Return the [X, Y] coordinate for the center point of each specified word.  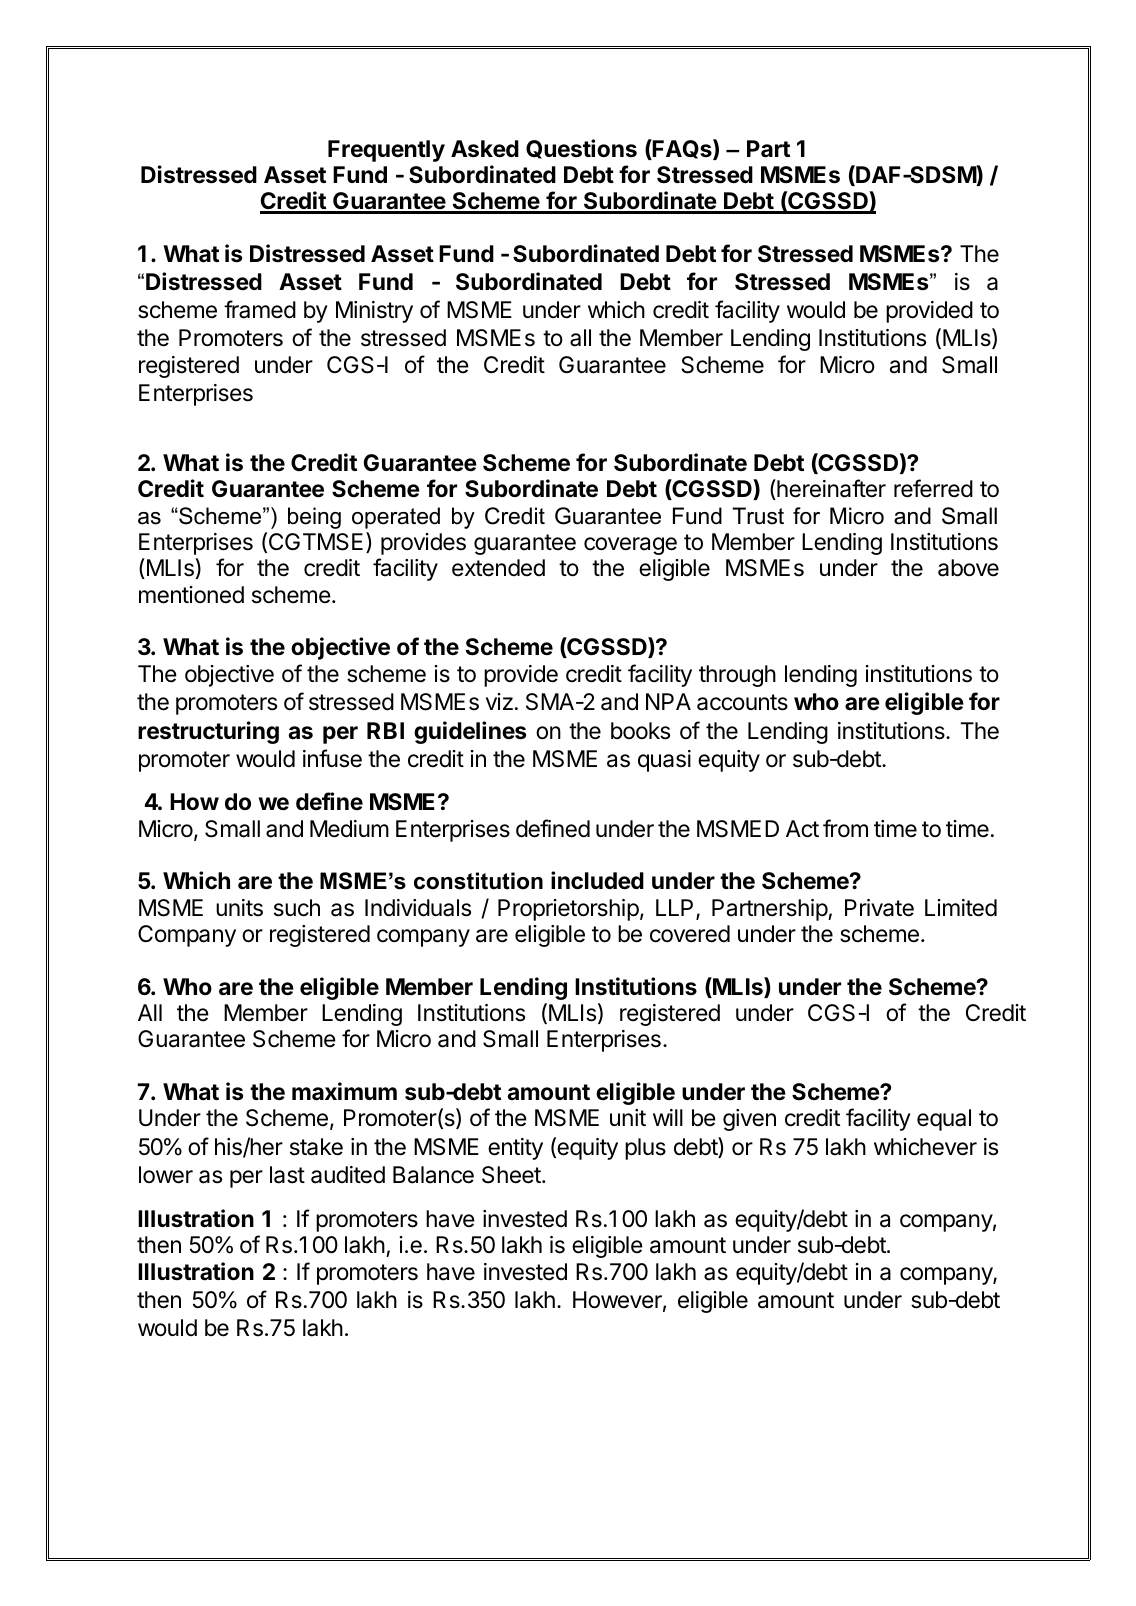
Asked [485, 149]
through [737, 676]
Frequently [386, 151]
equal [944, 1120]
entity [515, 1149]
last [287, 1175]
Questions [581, 149]
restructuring [208, 732]
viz [499, 701]
